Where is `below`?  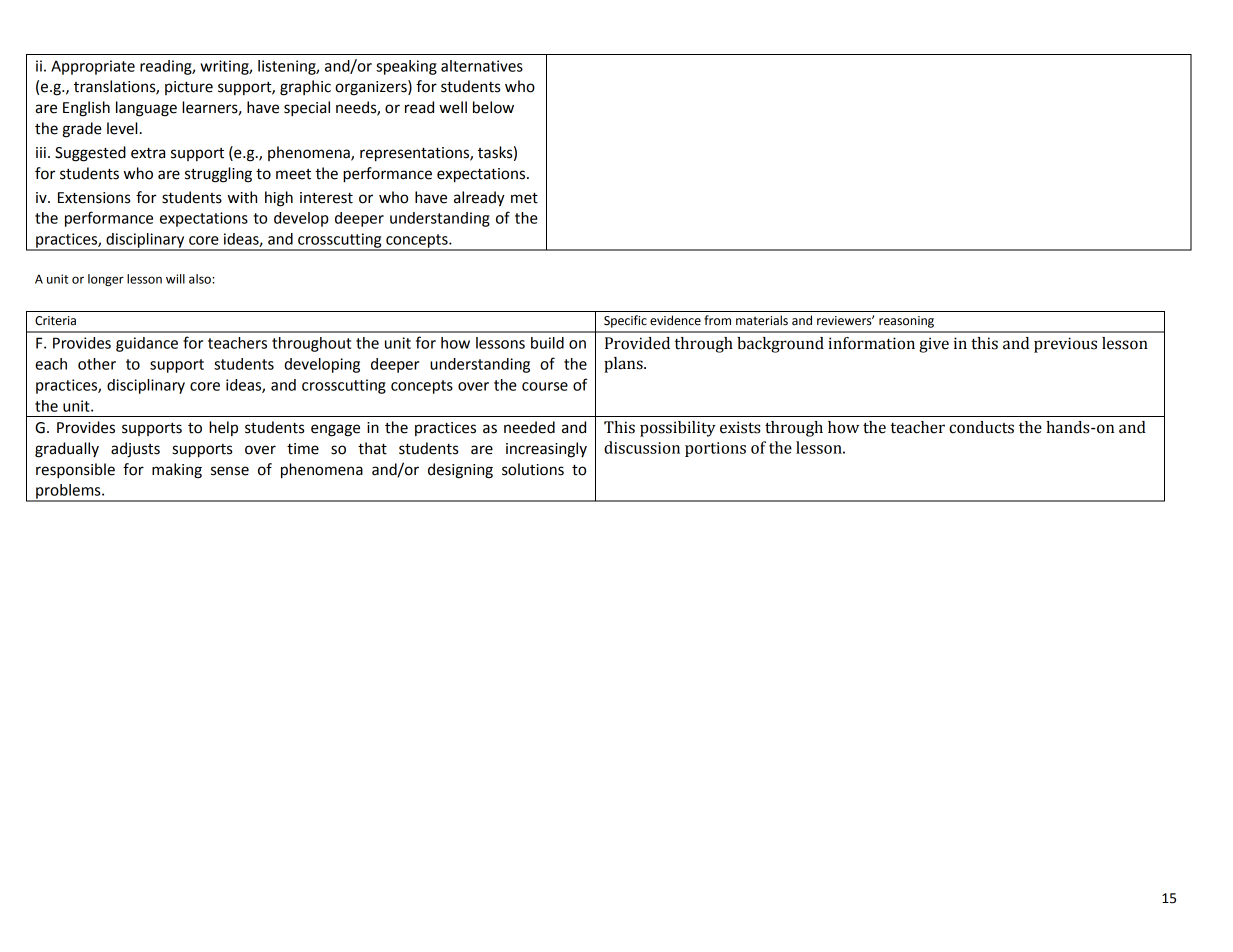 below is located at coordinates (493, 107).
